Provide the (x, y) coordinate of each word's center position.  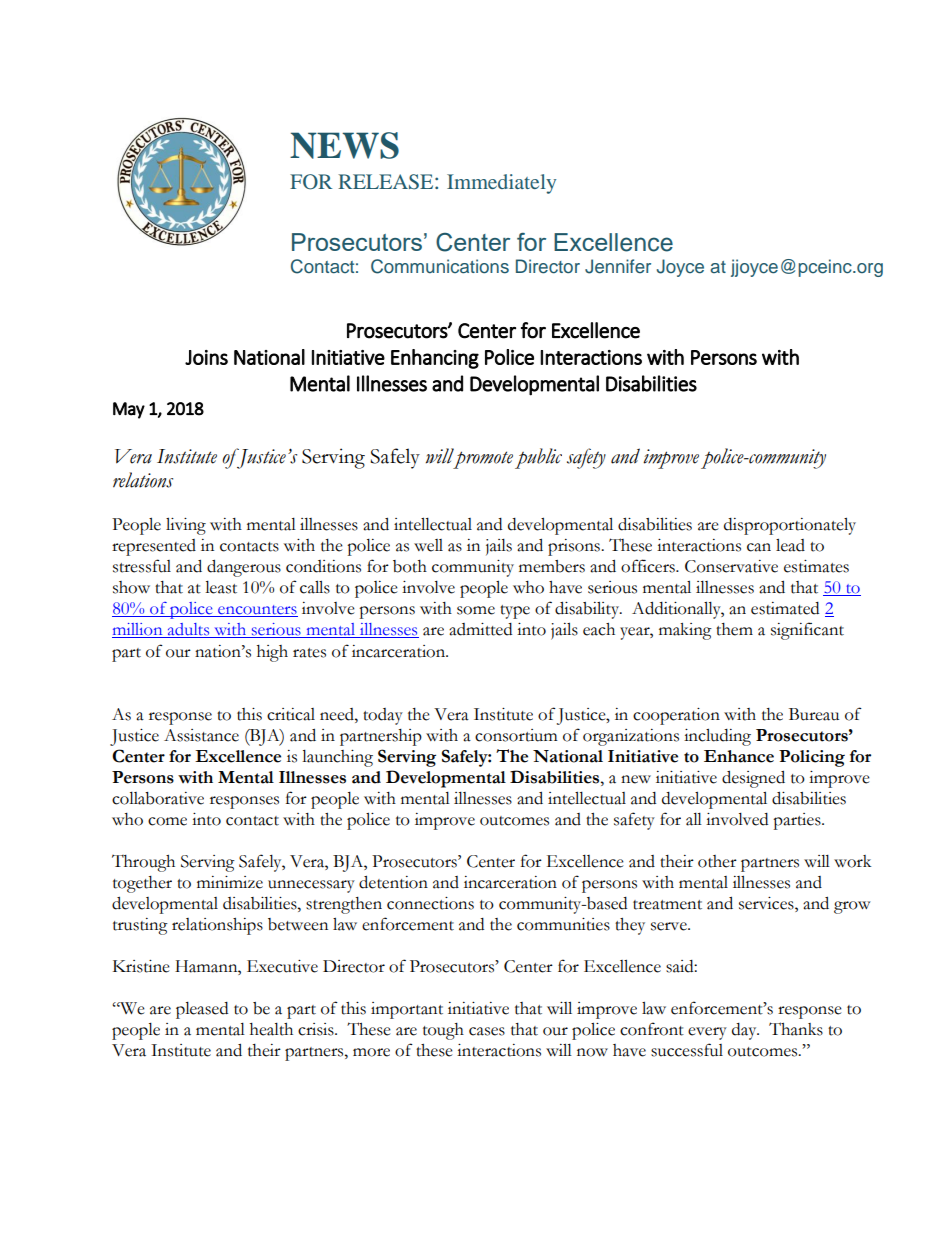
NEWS (344, 145)
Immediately (501, 184)
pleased (202, 1010)
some (476, 610)
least (221, 587)
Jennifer (618, 266)
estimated (785, 608)
